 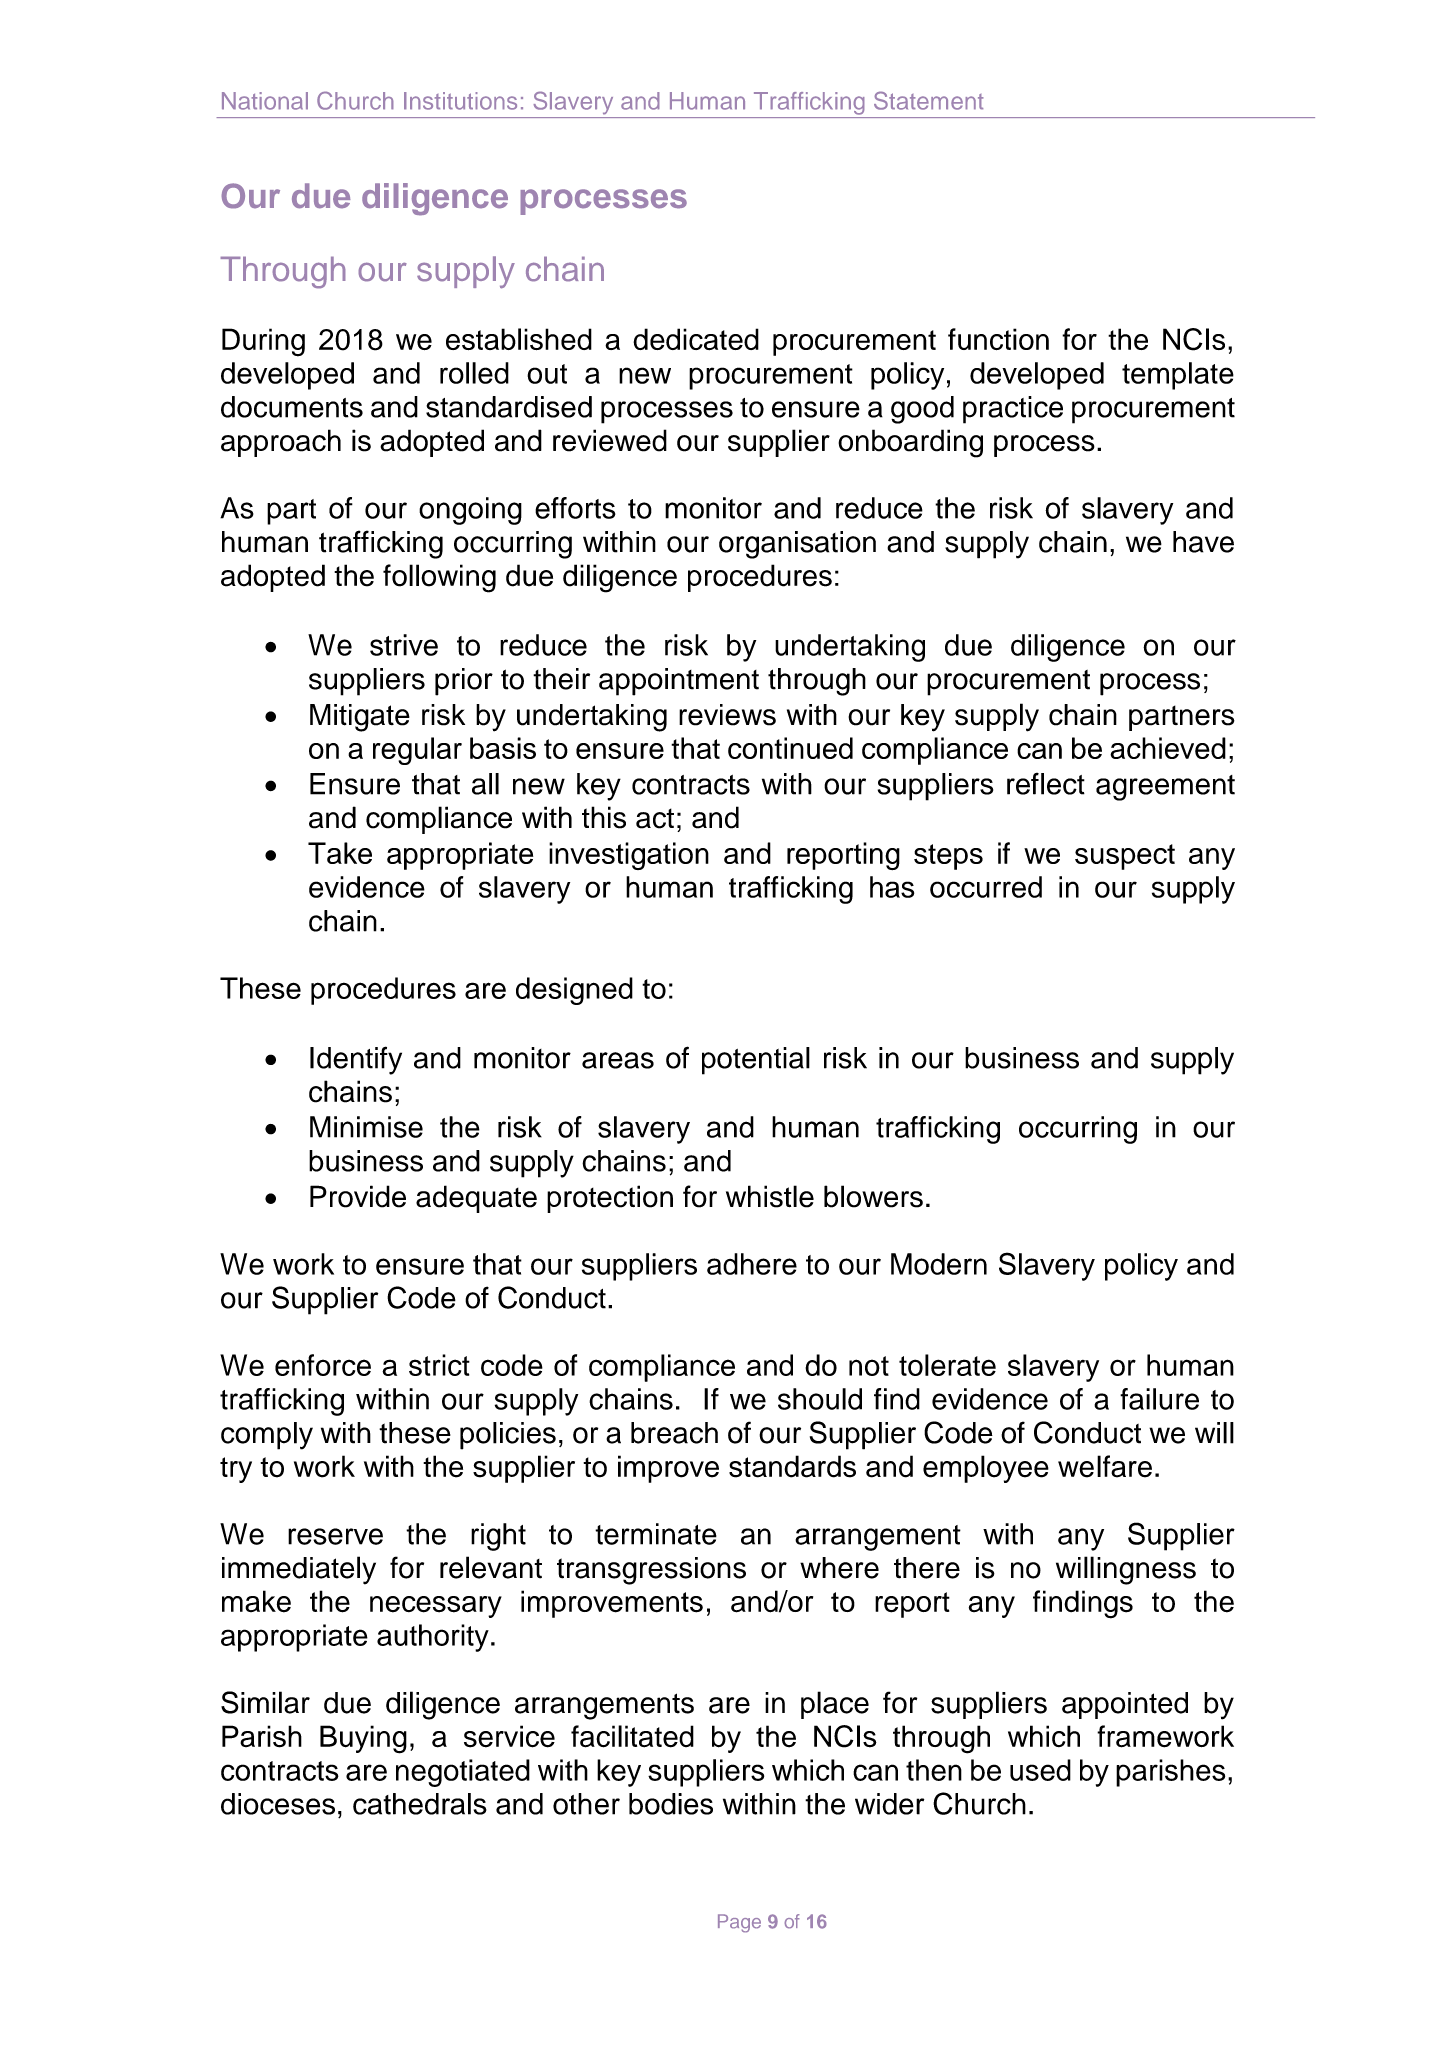 I want to click on Buying, so click(x=363, y=1739).
